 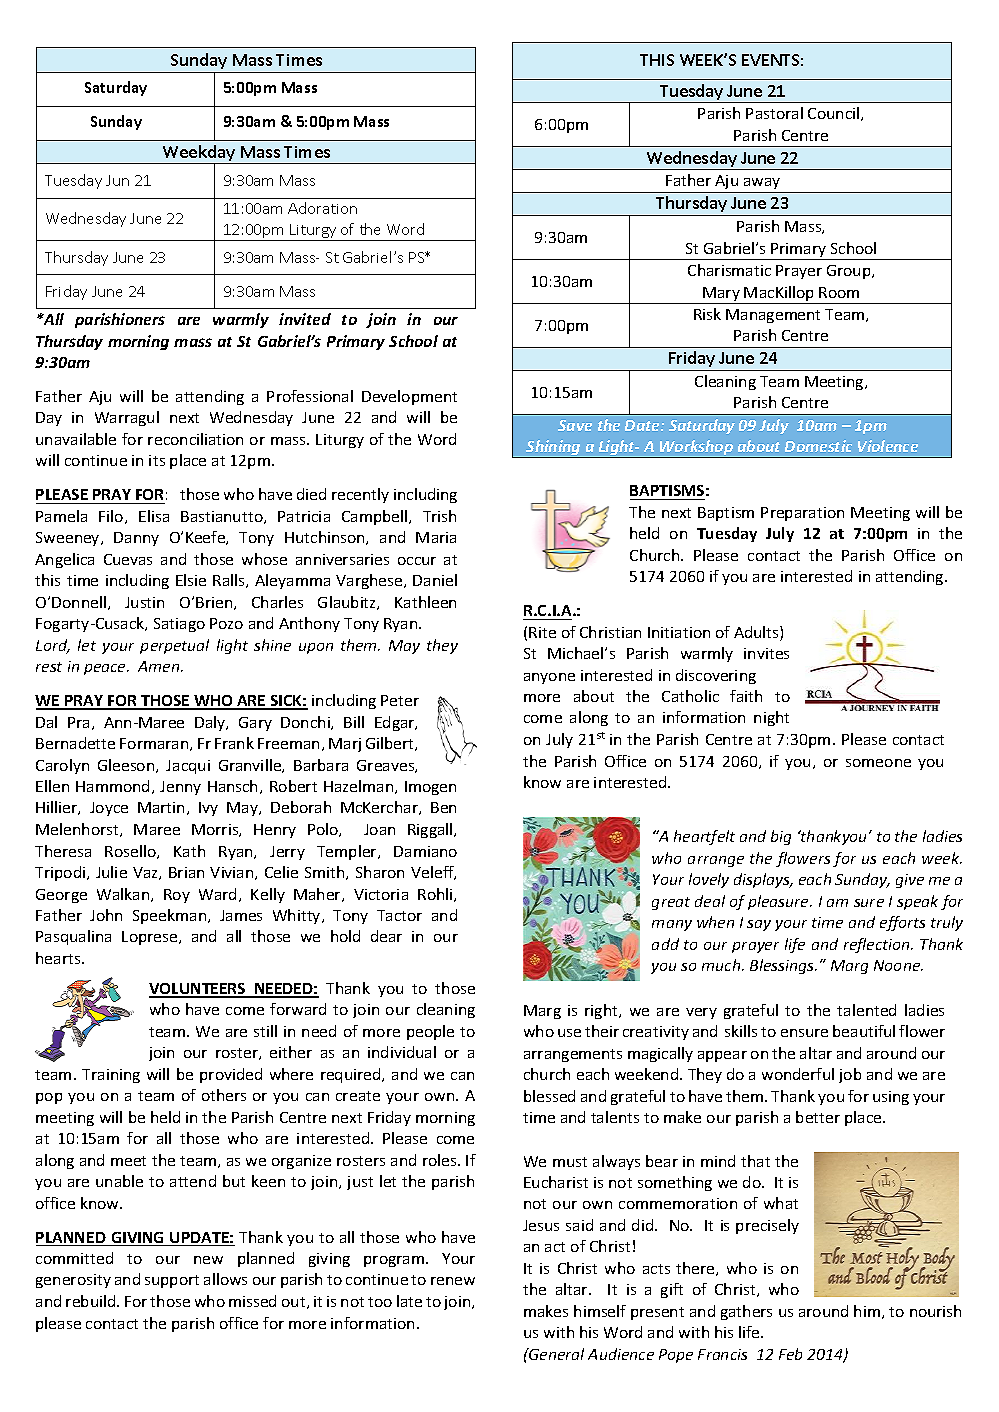 What do you see at coordinates (835, 114) in the screenshot?
I see `Council` at bounding box center [835, 114].
